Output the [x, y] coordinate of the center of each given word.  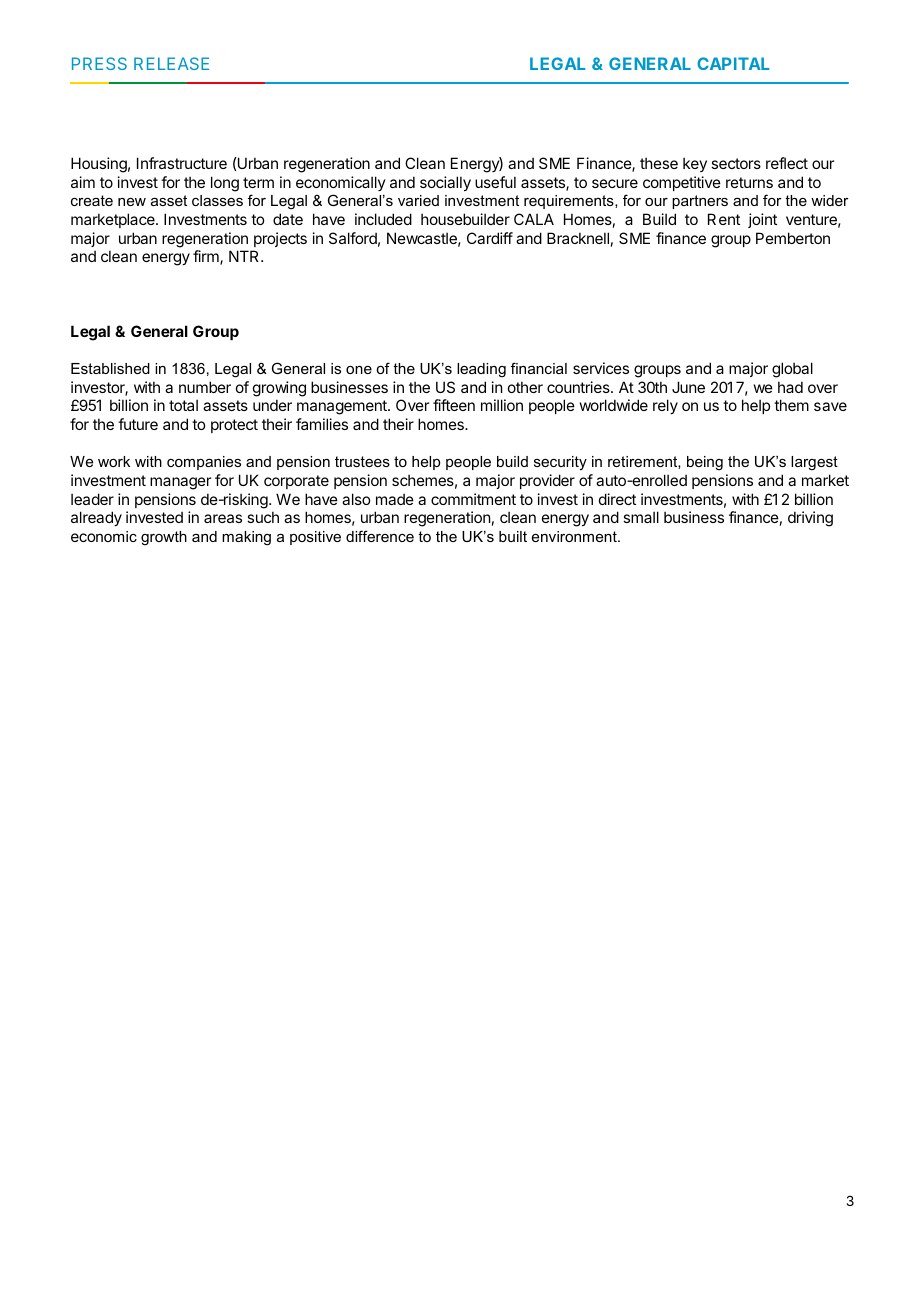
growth [164, 538]
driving [810, 519]
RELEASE [171, 63]
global [792, 370]
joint [762, 220]
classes [217, 200]
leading [481, 370]
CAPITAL [733, 63]
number [205, 387]
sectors [736, 163]
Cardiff [490, 238]
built [513, 536]
